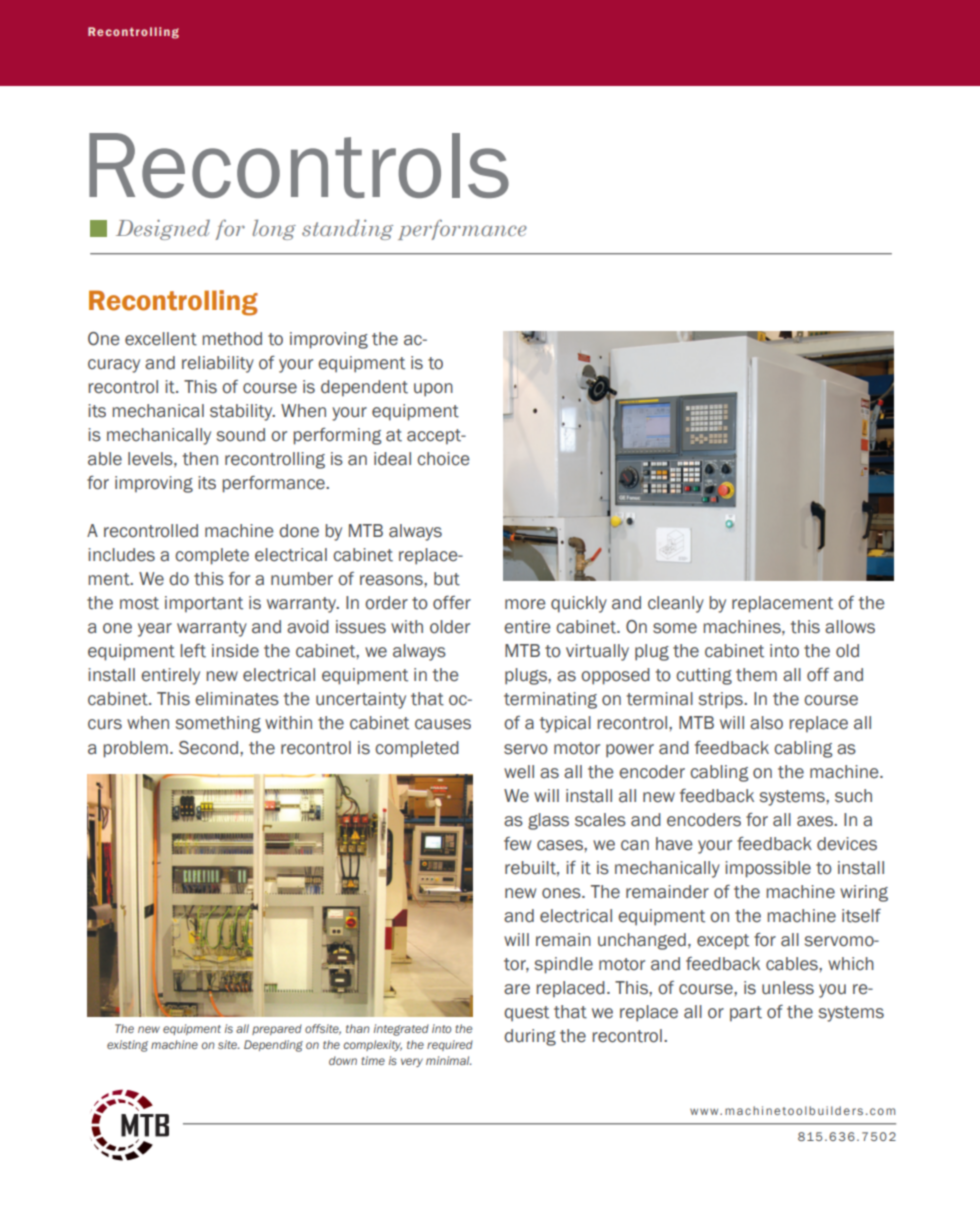 The width and height of the document is (980, 1211). What do you see at coordinates (347, 229) in the document?
I see `standing` at bounding box center [347, 229].
